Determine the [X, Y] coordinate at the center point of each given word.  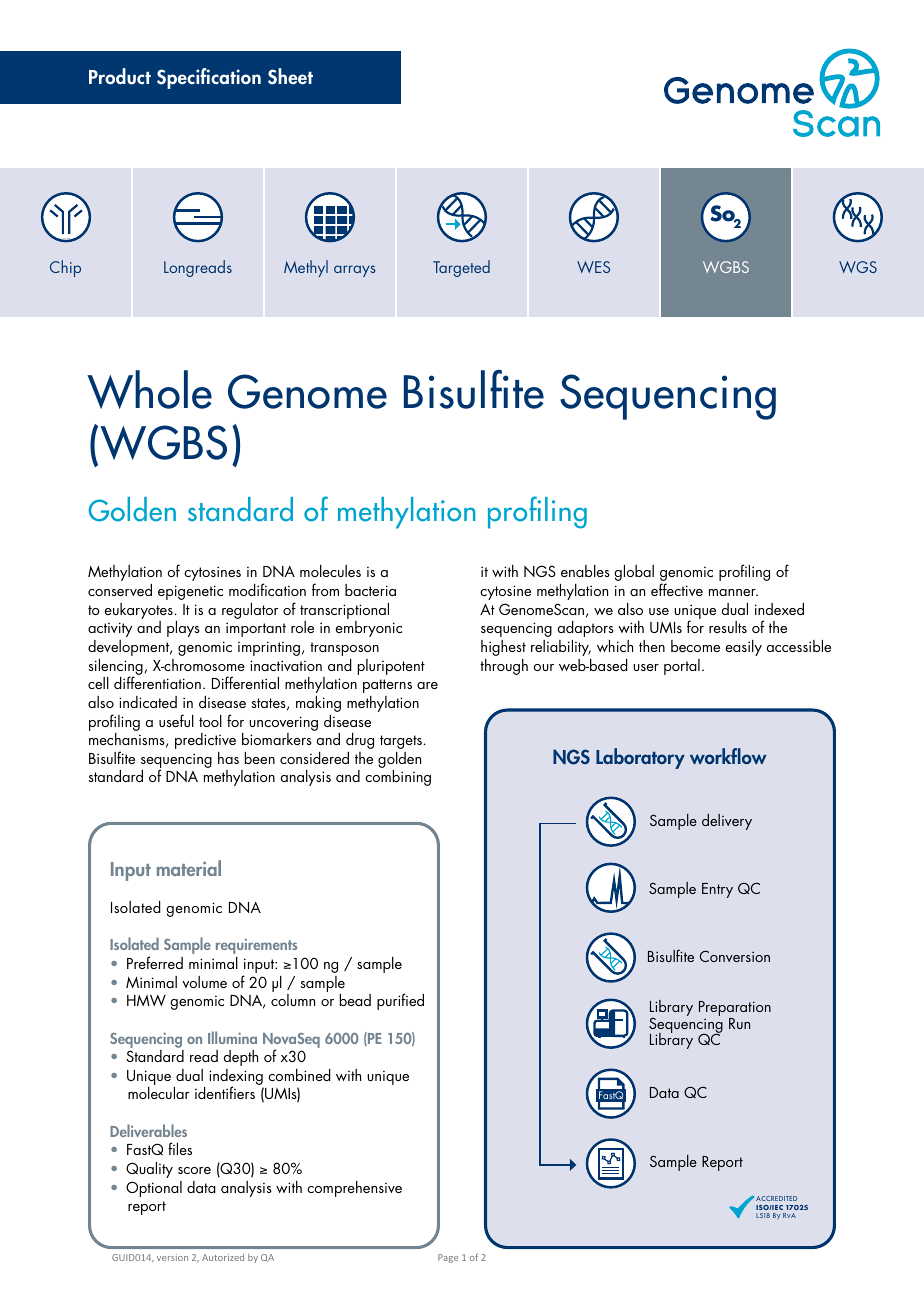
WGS [858, 267]
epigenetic [190, 592]
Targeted [461, 268]
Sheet [290, 76]
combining [398, 778]
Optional [154, 1189]
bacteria [370, 590]
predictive [205, 741]
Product [120, 76]
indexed [779, 609]
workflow [728, 756]
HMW [146, 1000]
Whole [149, 389]
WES [593, 267]
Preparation [735, 1010]
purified [400, 1001]
